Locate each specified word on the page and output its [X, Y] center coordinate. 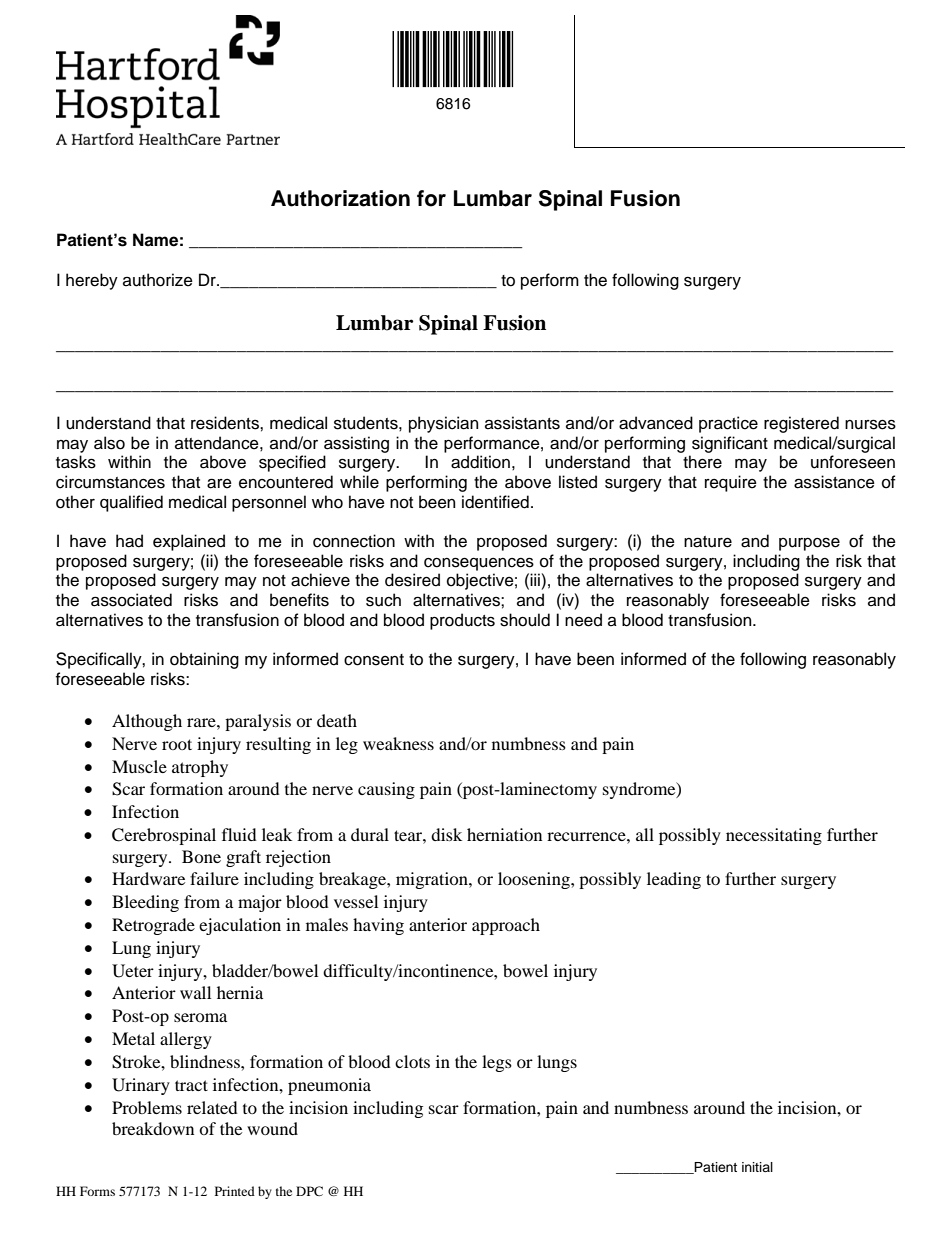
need [583, 620]
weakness [398, 743]
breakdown [153, 1128]
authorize [158, 280]
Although [147, 722]
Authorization [340, 198]
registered [801, 424]
